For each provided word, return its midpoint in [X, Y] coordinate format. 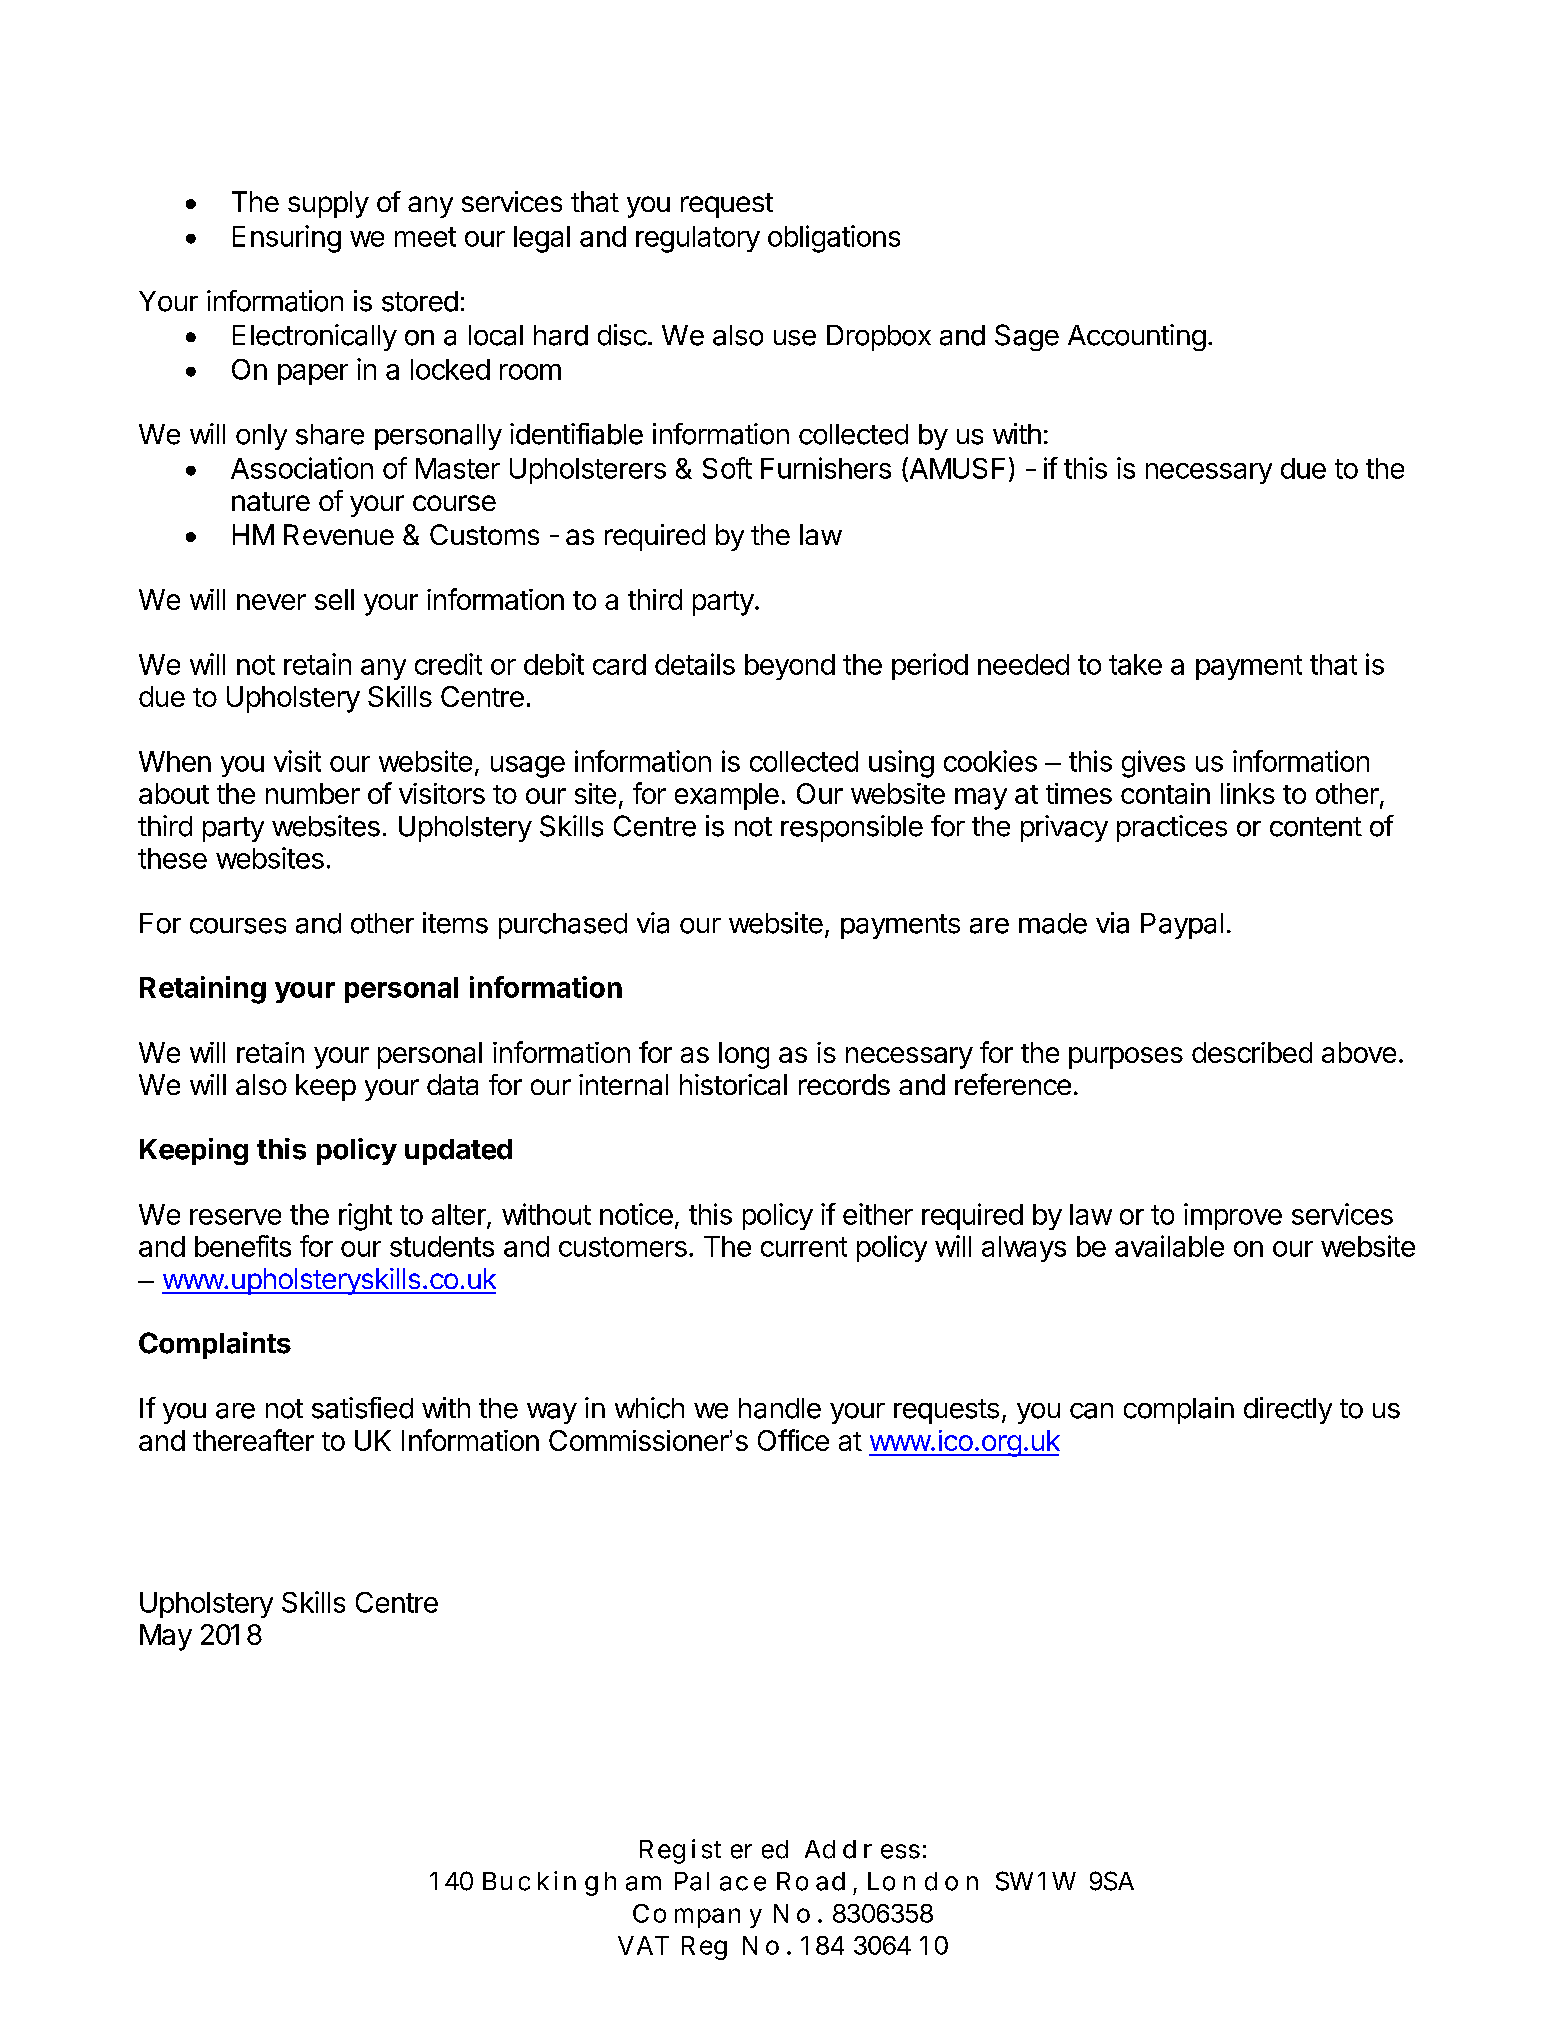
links [1248, 793]
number [313, 793]
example [727, 796]
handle [780, 1408]
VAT [643, 1945]
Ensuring [287, 239]
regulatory [698, 239]
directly [1288, 1410]
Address [865, 1849]
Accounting [1137, 337]
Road [811, 1881]
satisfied [362, 1408]
